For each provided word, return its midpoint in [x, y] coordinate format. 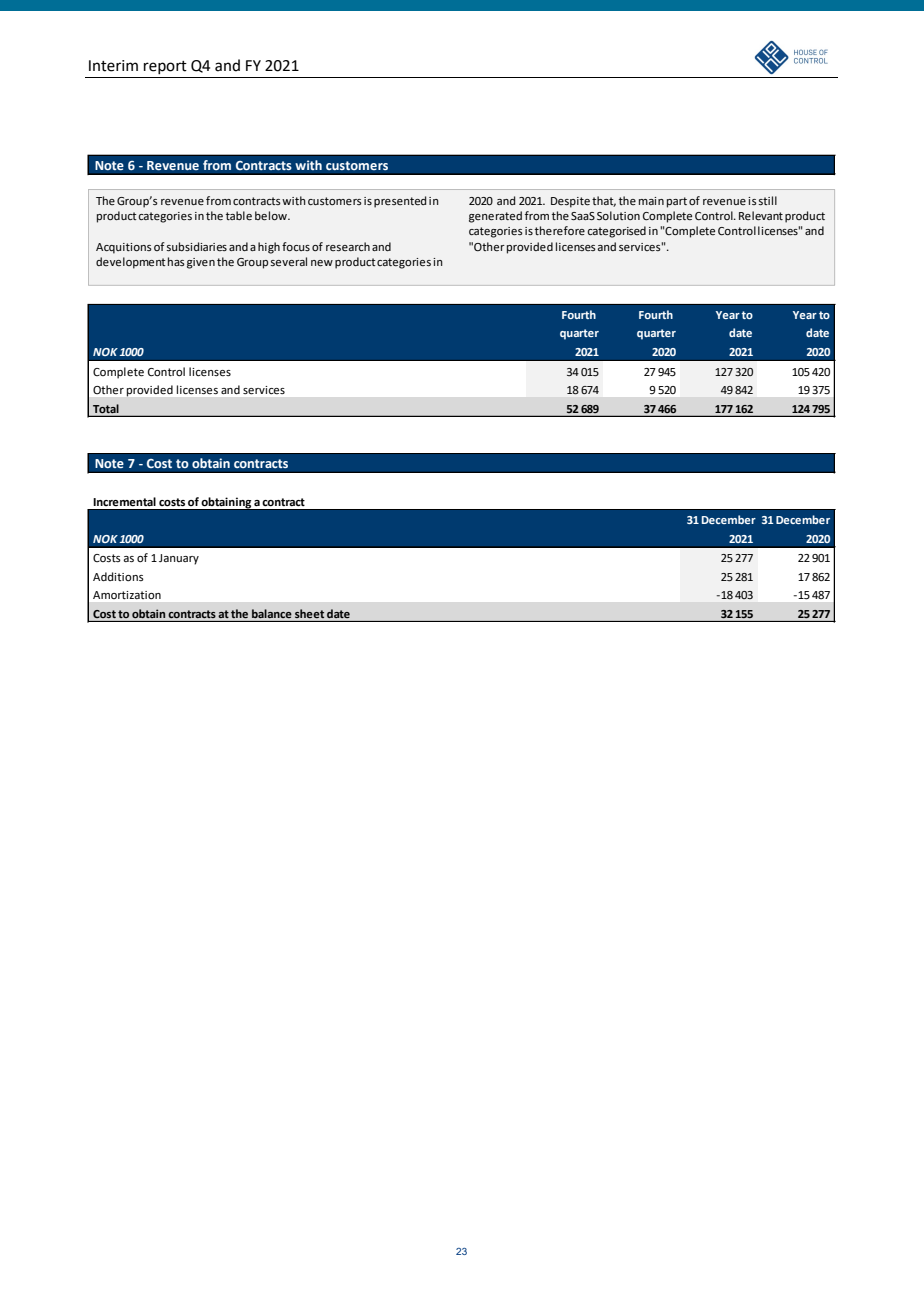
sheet [309, 613]
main [651, 201]
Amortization [127, 595]
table [239, 216]
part [677, 202]
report [165, 67]
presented [400, 202]
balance [272, 613]
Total [106, 408]
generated [495, 217]
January [179, 559]
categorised [616, 232]
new [322, 263]
